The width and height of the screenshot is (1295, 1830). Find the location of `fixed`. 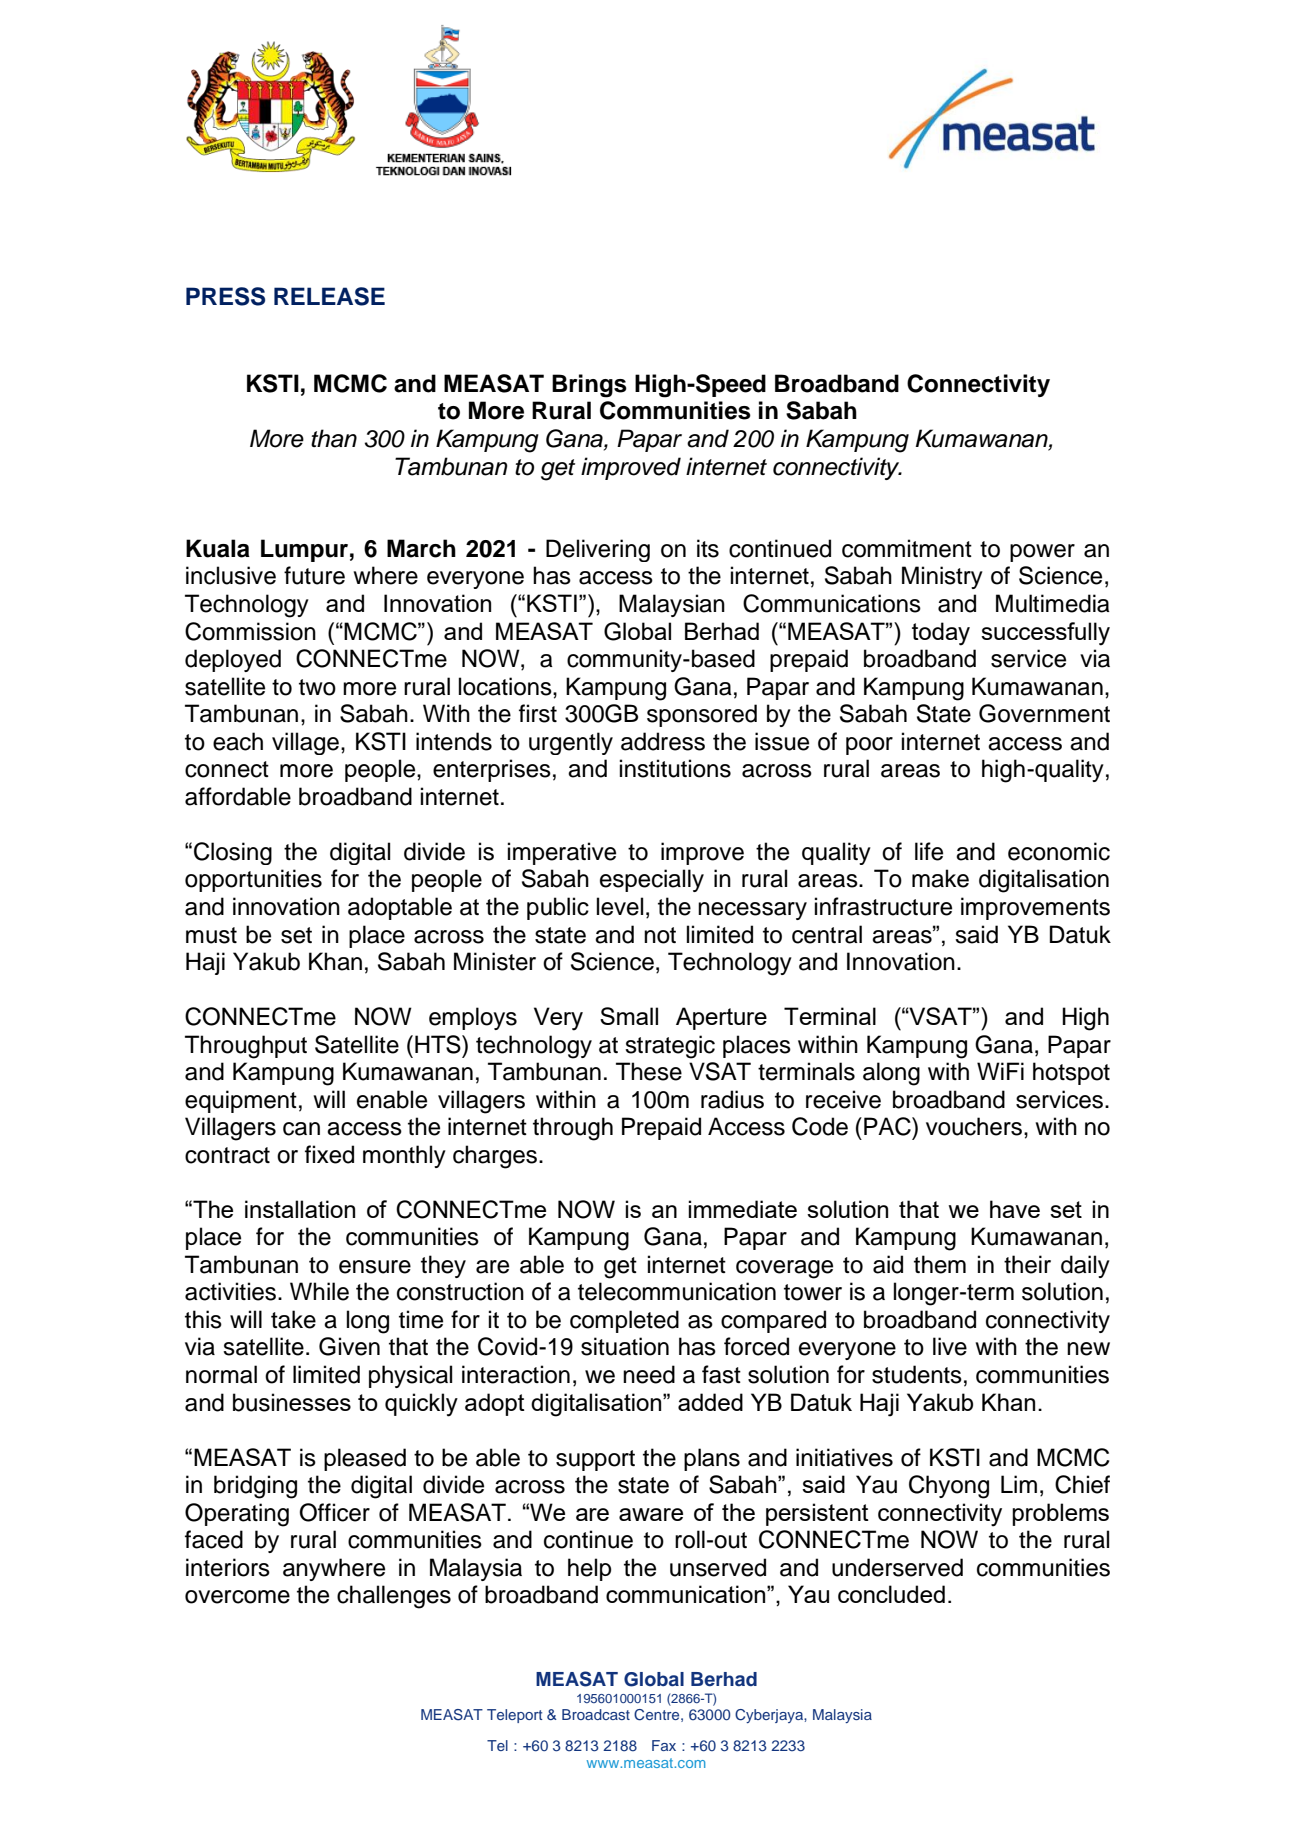

fixed is located at coordinates (329, 1154).
